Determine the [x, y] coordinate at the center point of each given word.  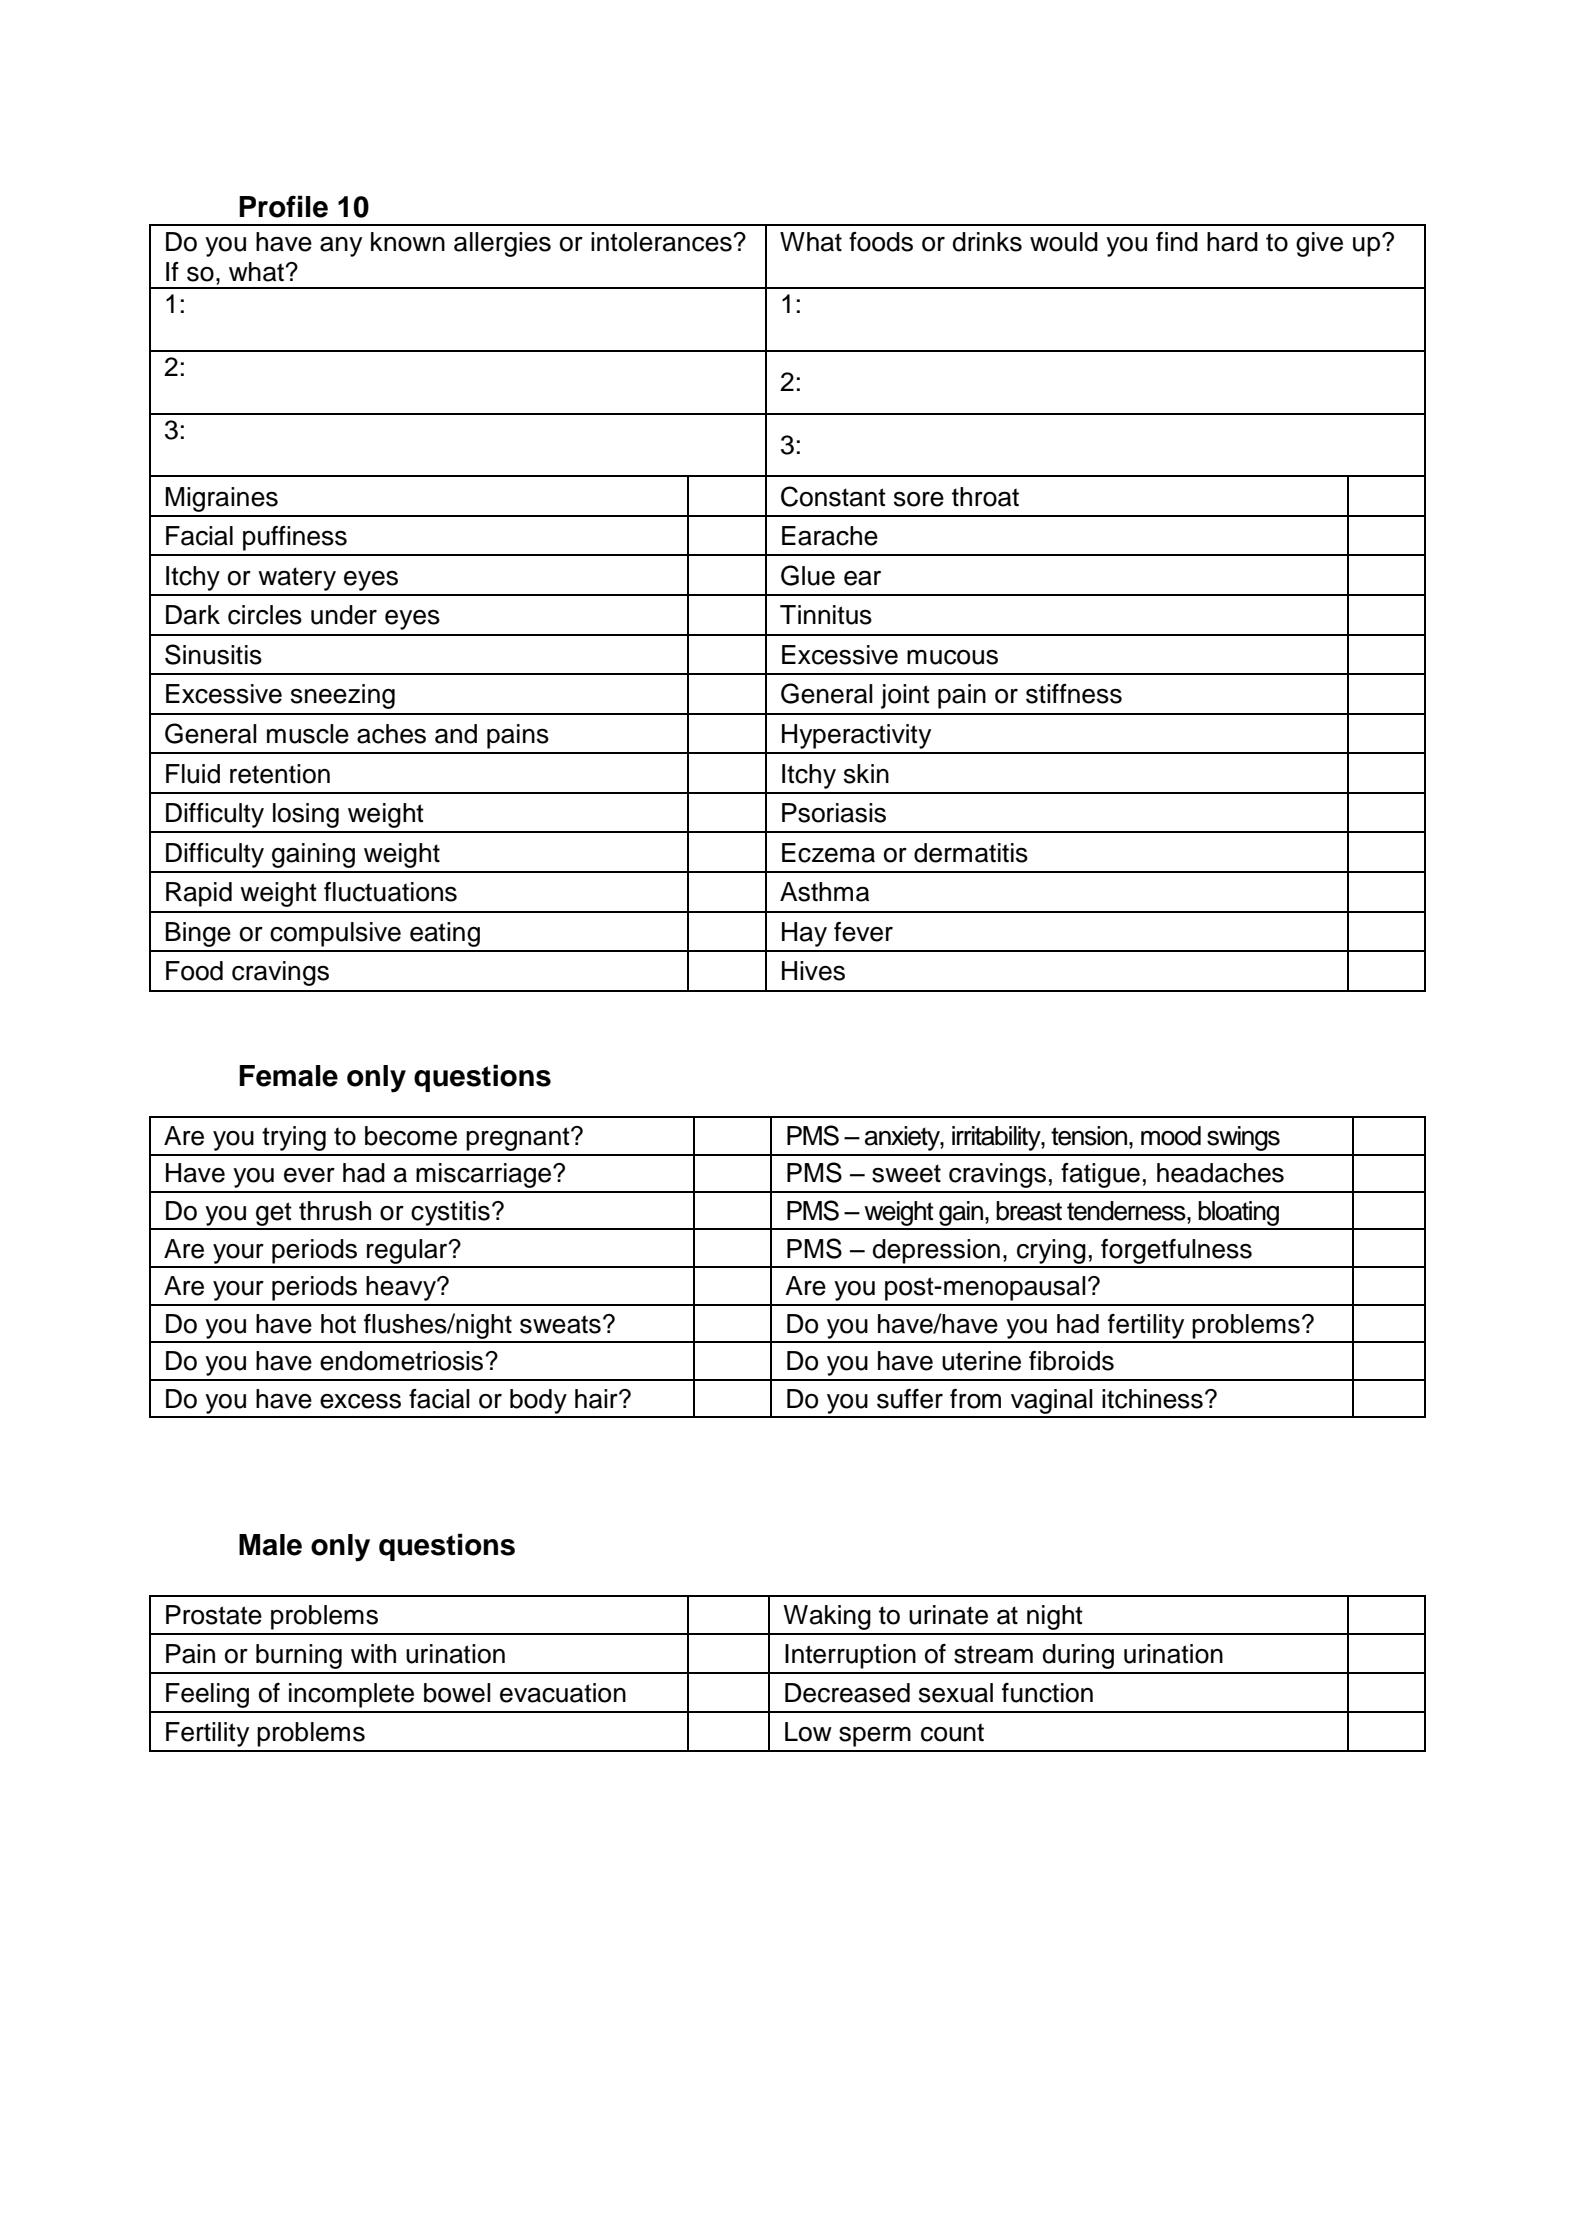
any [341, 247]
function [1047, 1693]
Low [808, 1732]
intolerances [662, 242]
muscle [308, 734]
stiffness [1074, 694]
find [1177, 242]
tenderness [1127, 1211]
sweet [906, 1173]
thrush [335, 1211]
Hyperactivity [856, 736]
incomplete [351, 1695]
